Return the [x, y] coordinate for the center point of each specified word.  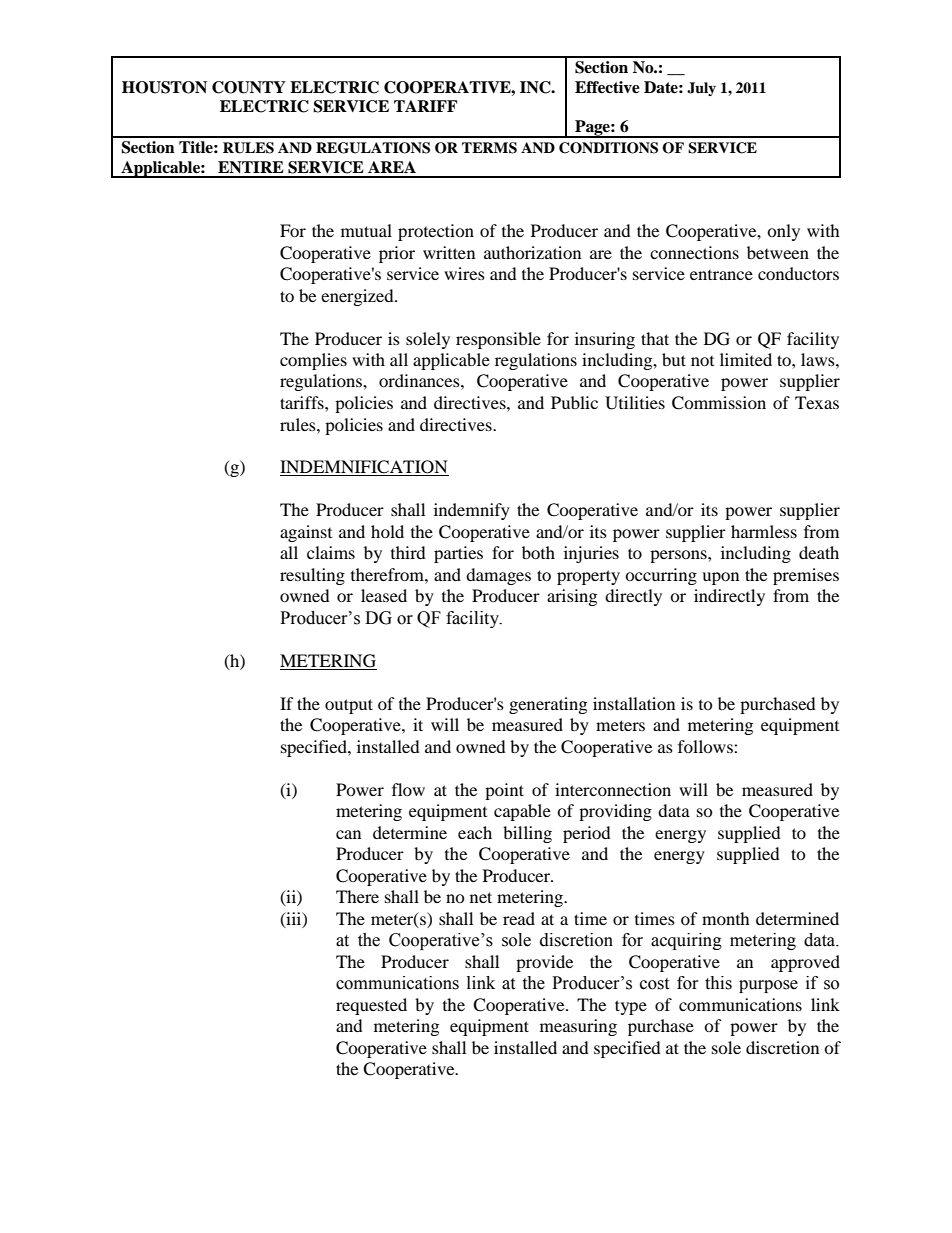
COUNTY [249, 87]
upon [720, 578]
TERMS [489, 148]
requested [371, 1006]
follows [706, 746]
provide [544, 963]
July [701, 89]
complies [313, 361]
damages [498, 576]
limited [746, 359]
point [504, 791]
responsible [498, 340]
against [306, 533]
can [348, 834]
